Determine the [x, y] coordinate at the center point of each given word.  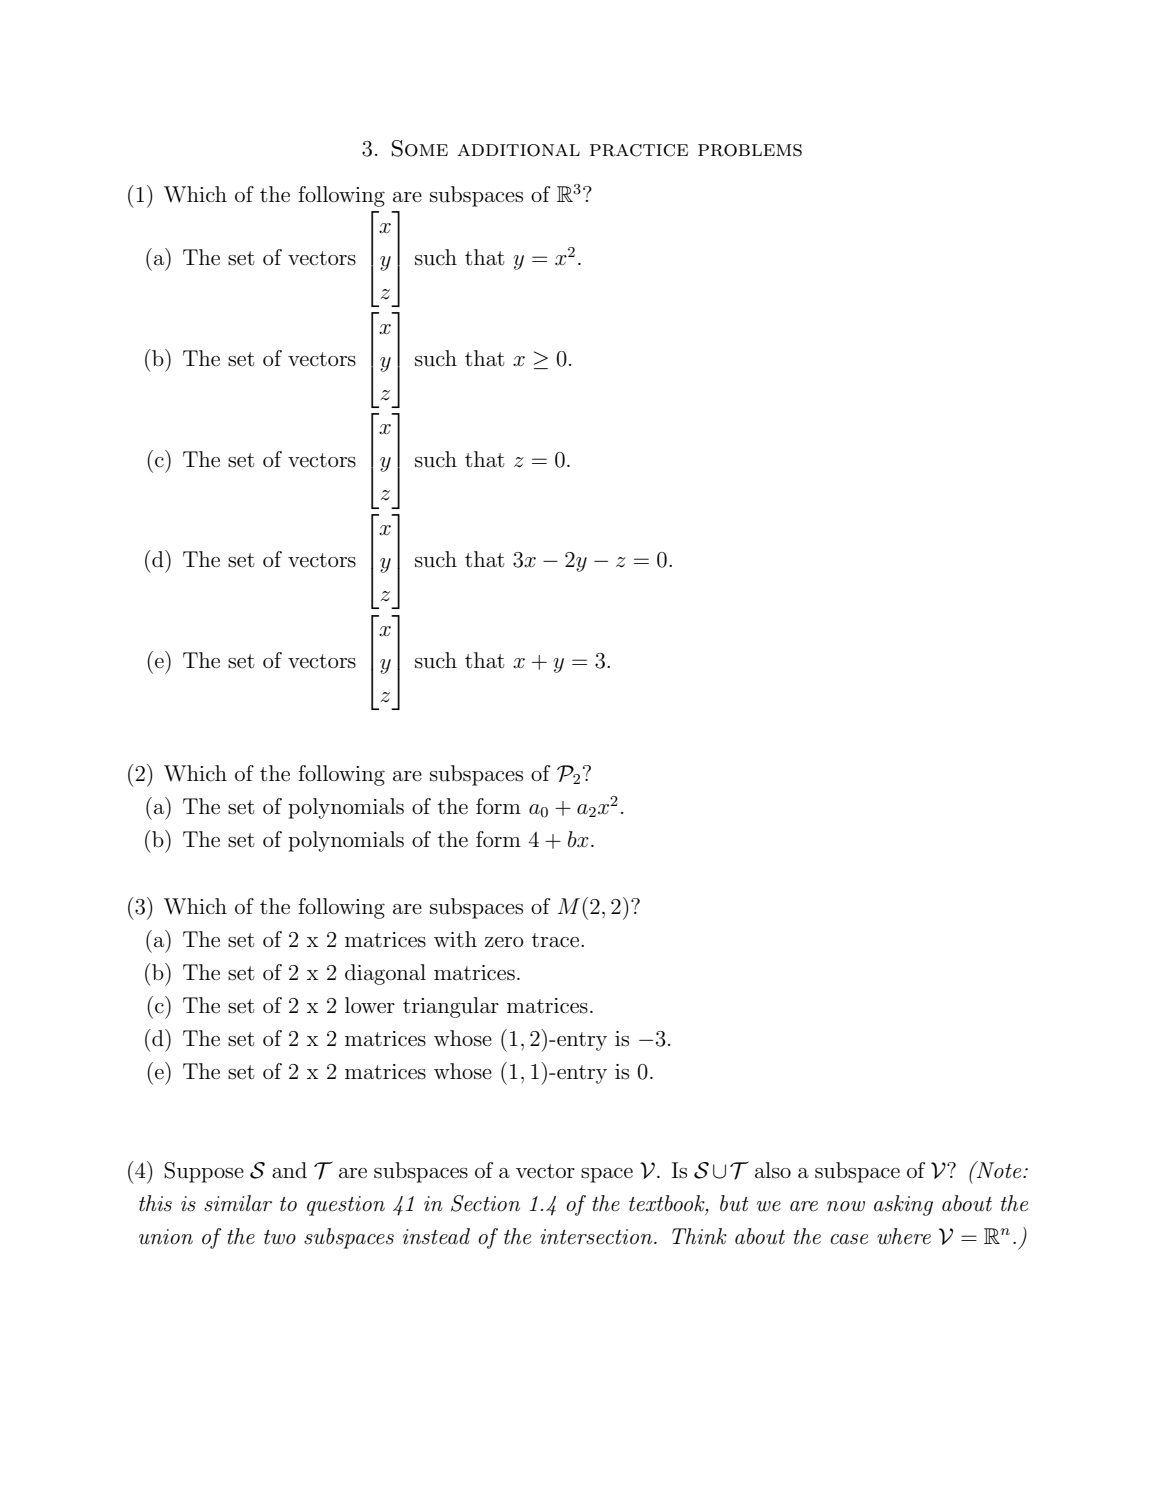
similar [238, 1203]
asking [903, 1205]
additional [519, 150]
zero [504, 942]
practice [639, 150]
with [455, 939]
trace [557, 940]
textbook [668, 1203]
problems [750, 150]
